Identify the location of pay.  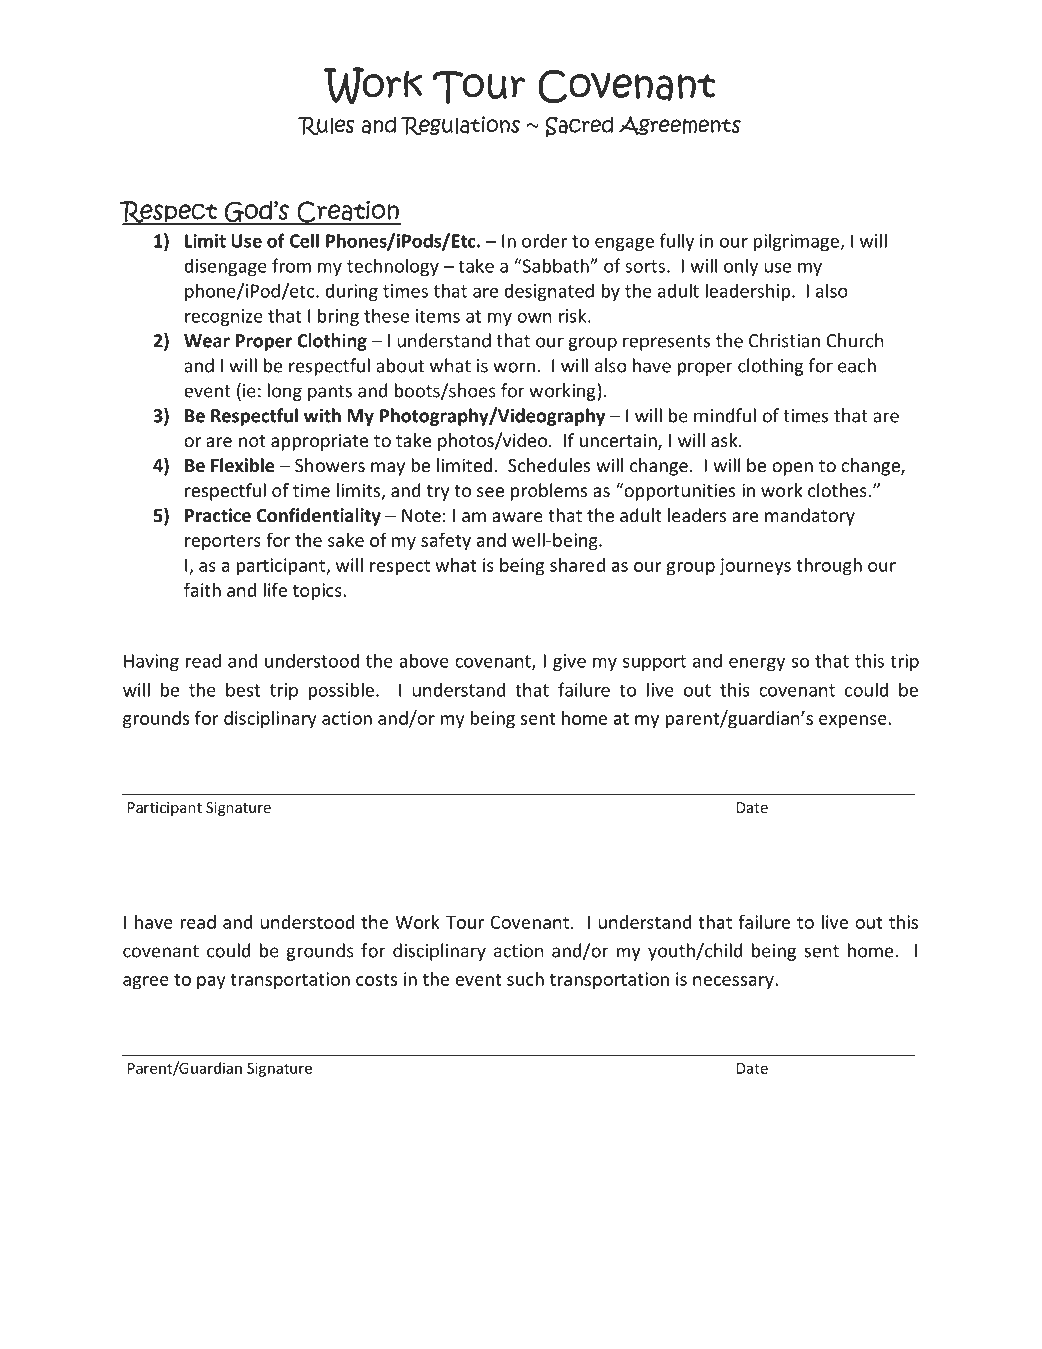
(211, 983).
